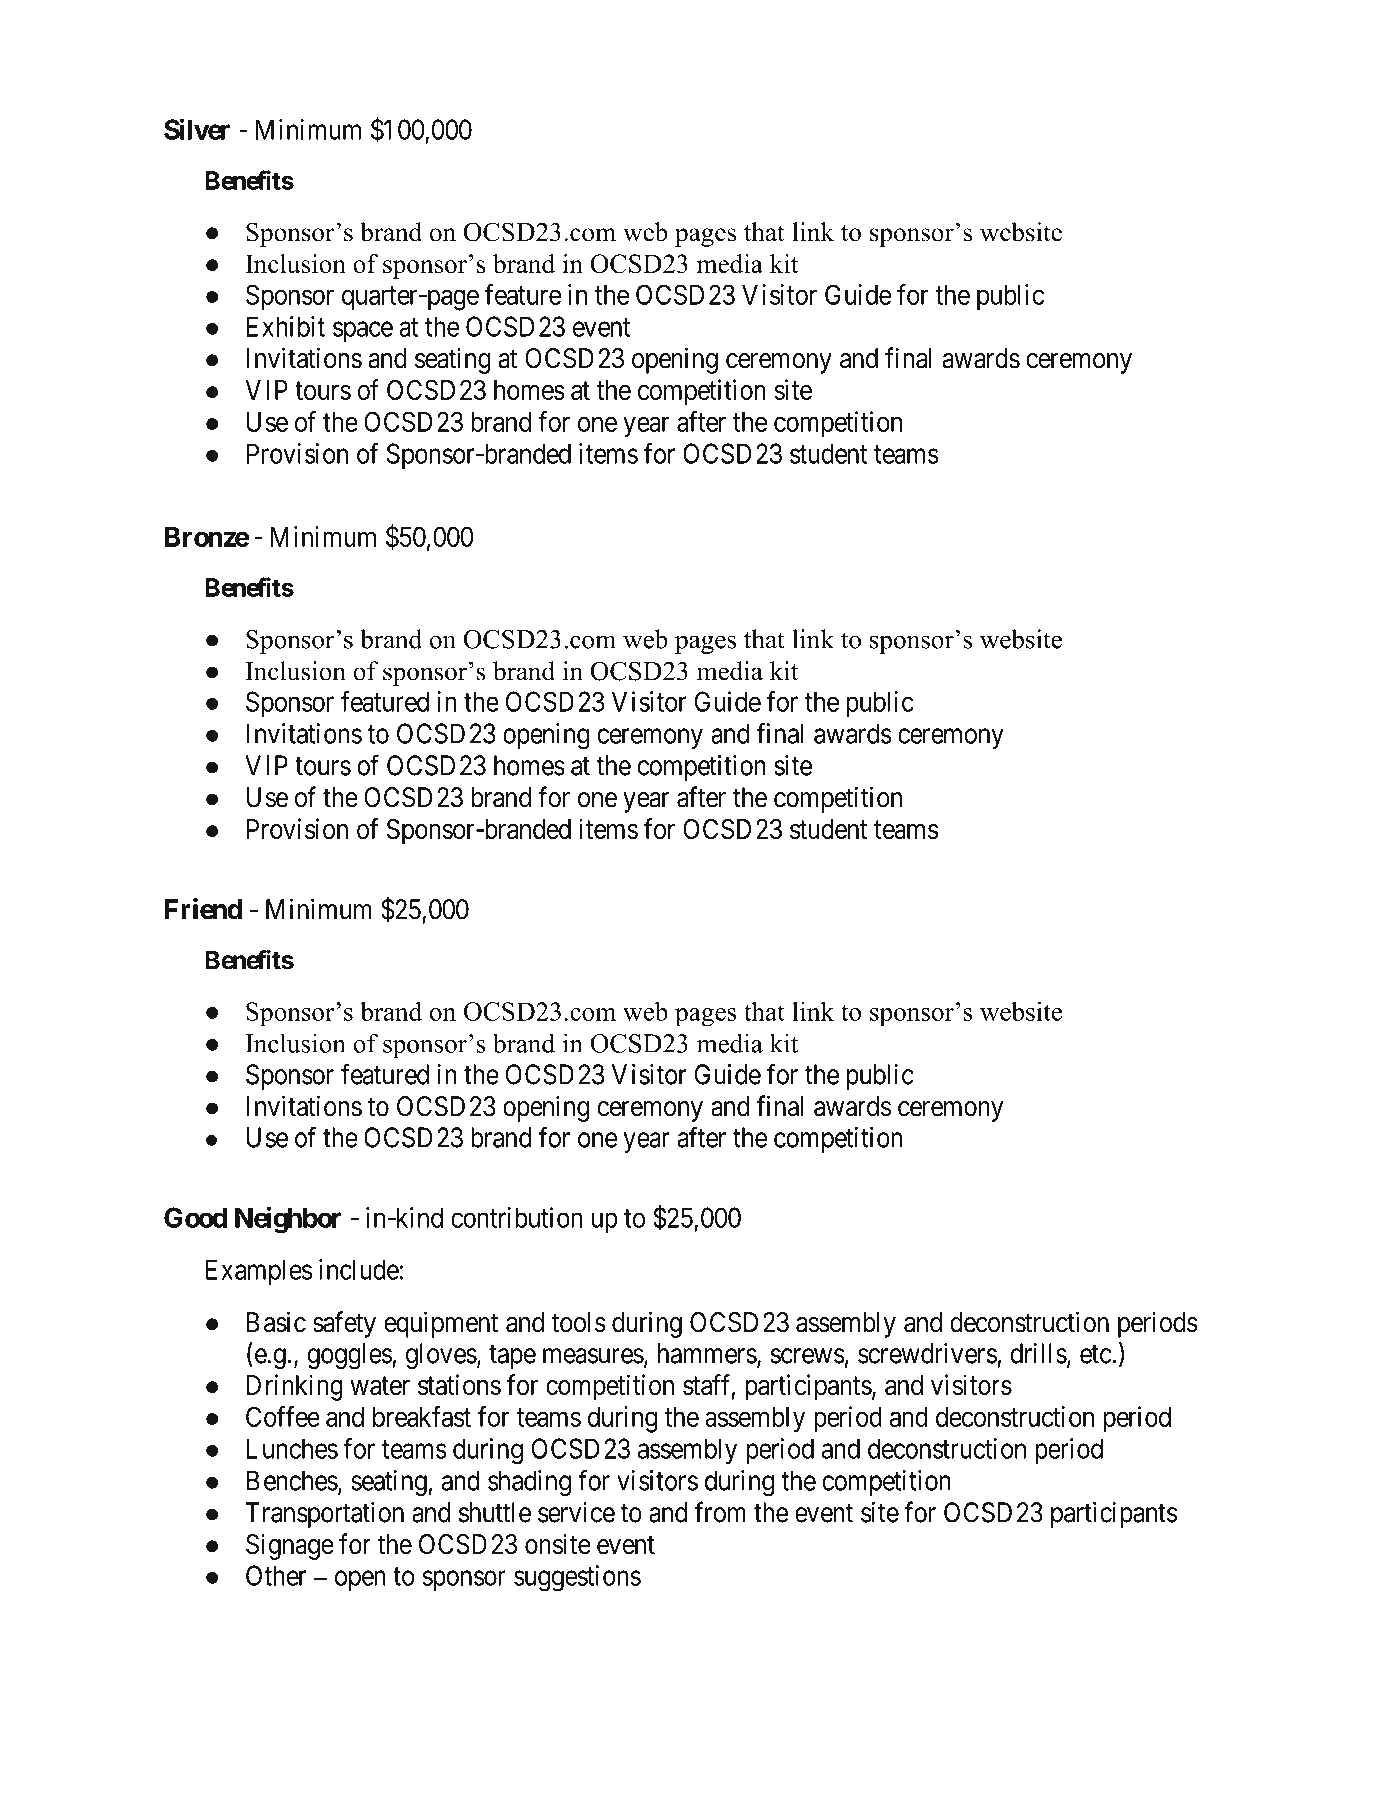  Describe the element at coordinates (363, 331) in the page. I see `space` at that location.
